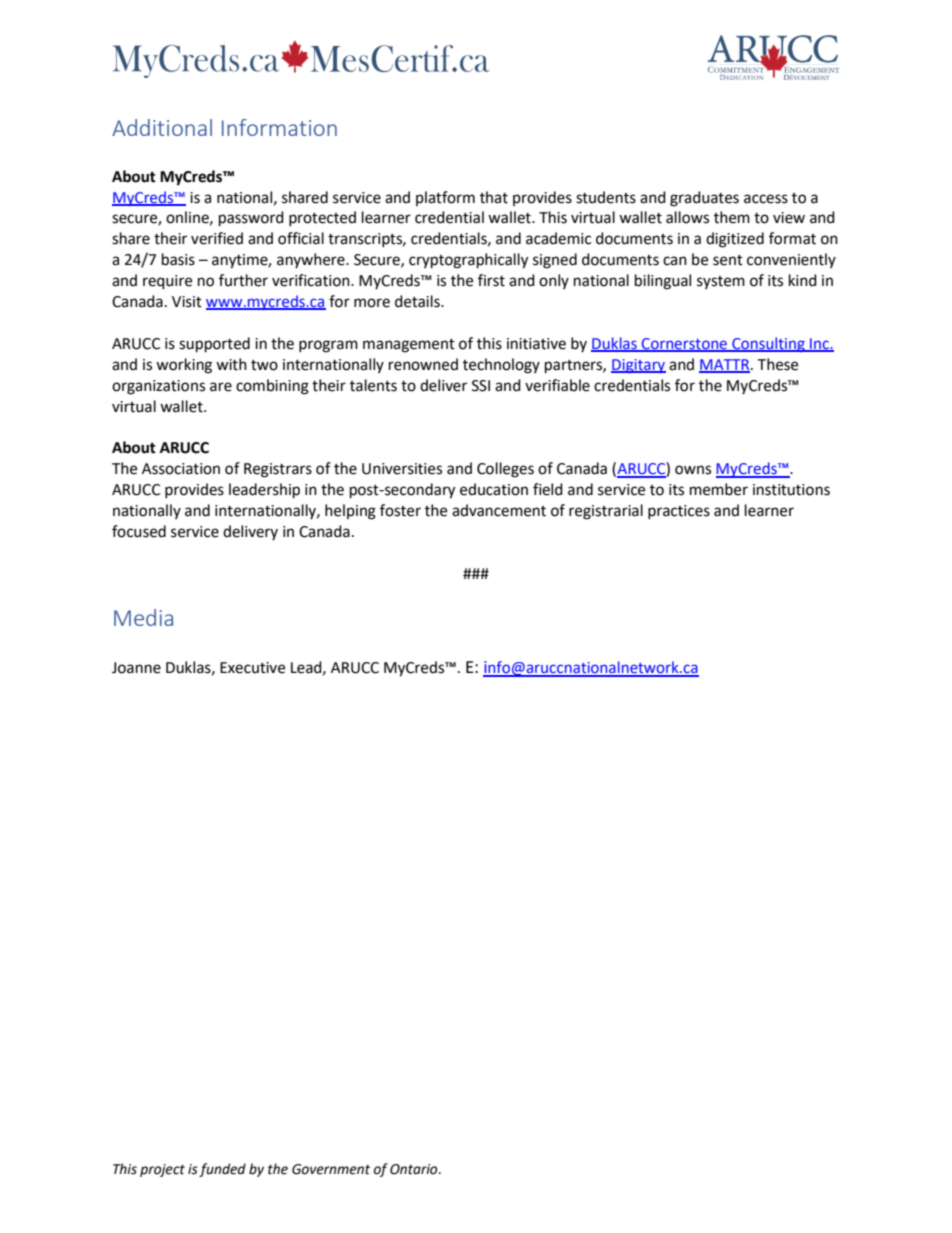 The height and width of the page is (1233, 952). What do you see at coordinates (222, 1170) in the page?
I see `funded` at bounding box center [222, 1170].
